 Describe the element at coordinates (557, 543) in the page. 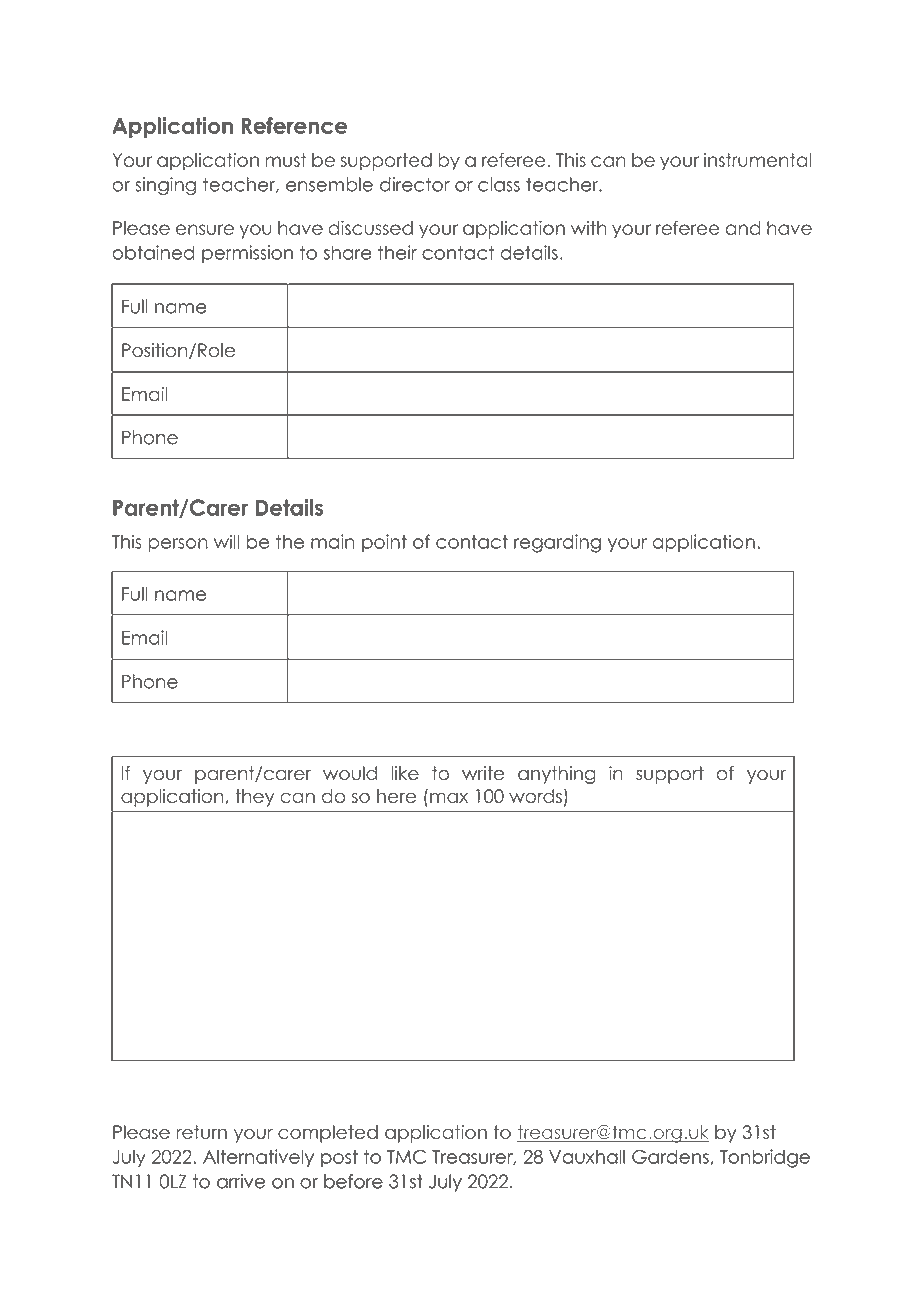

I see `regarding` at that location.
